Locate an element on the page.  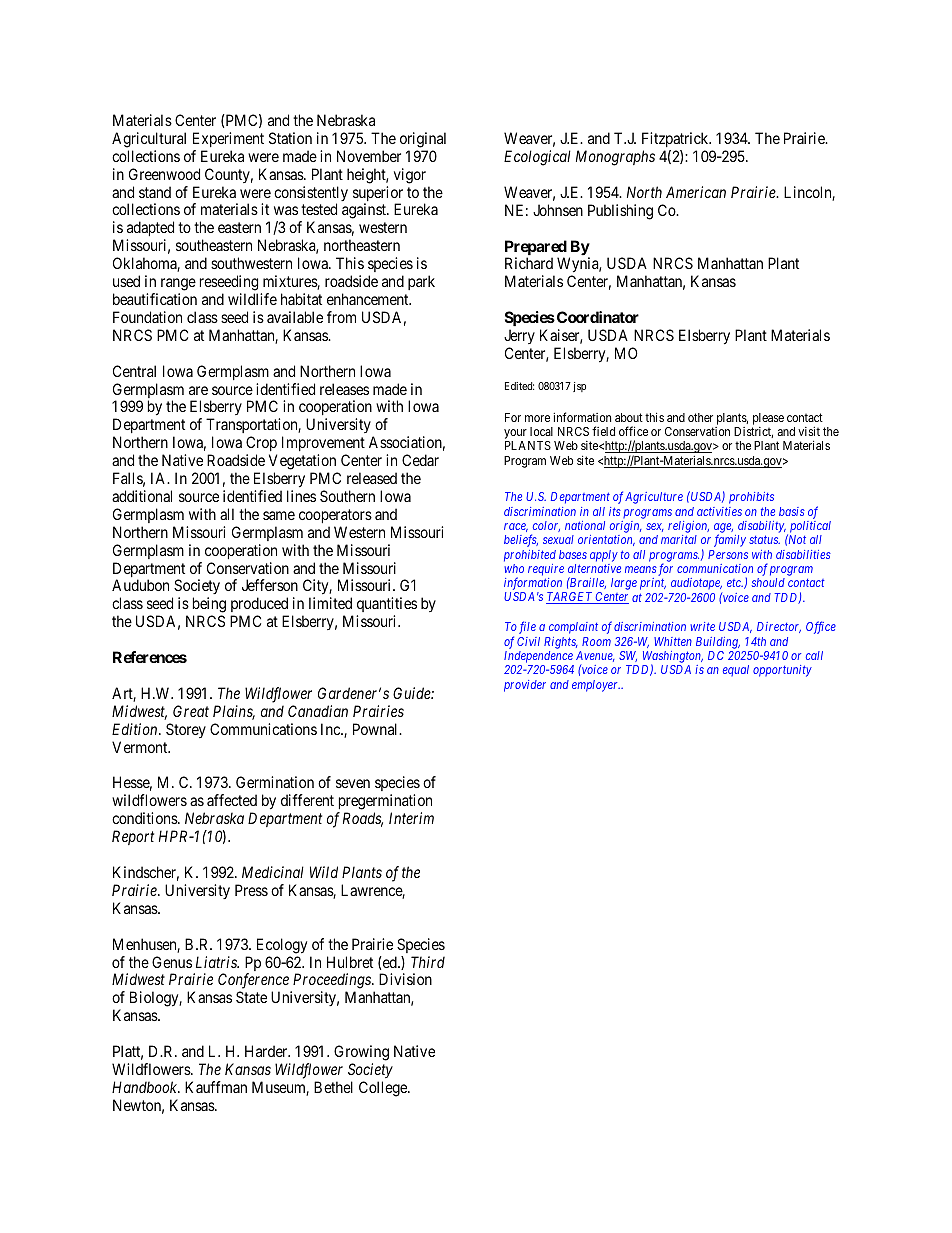
Edited is located at coordinates (519, 386).
